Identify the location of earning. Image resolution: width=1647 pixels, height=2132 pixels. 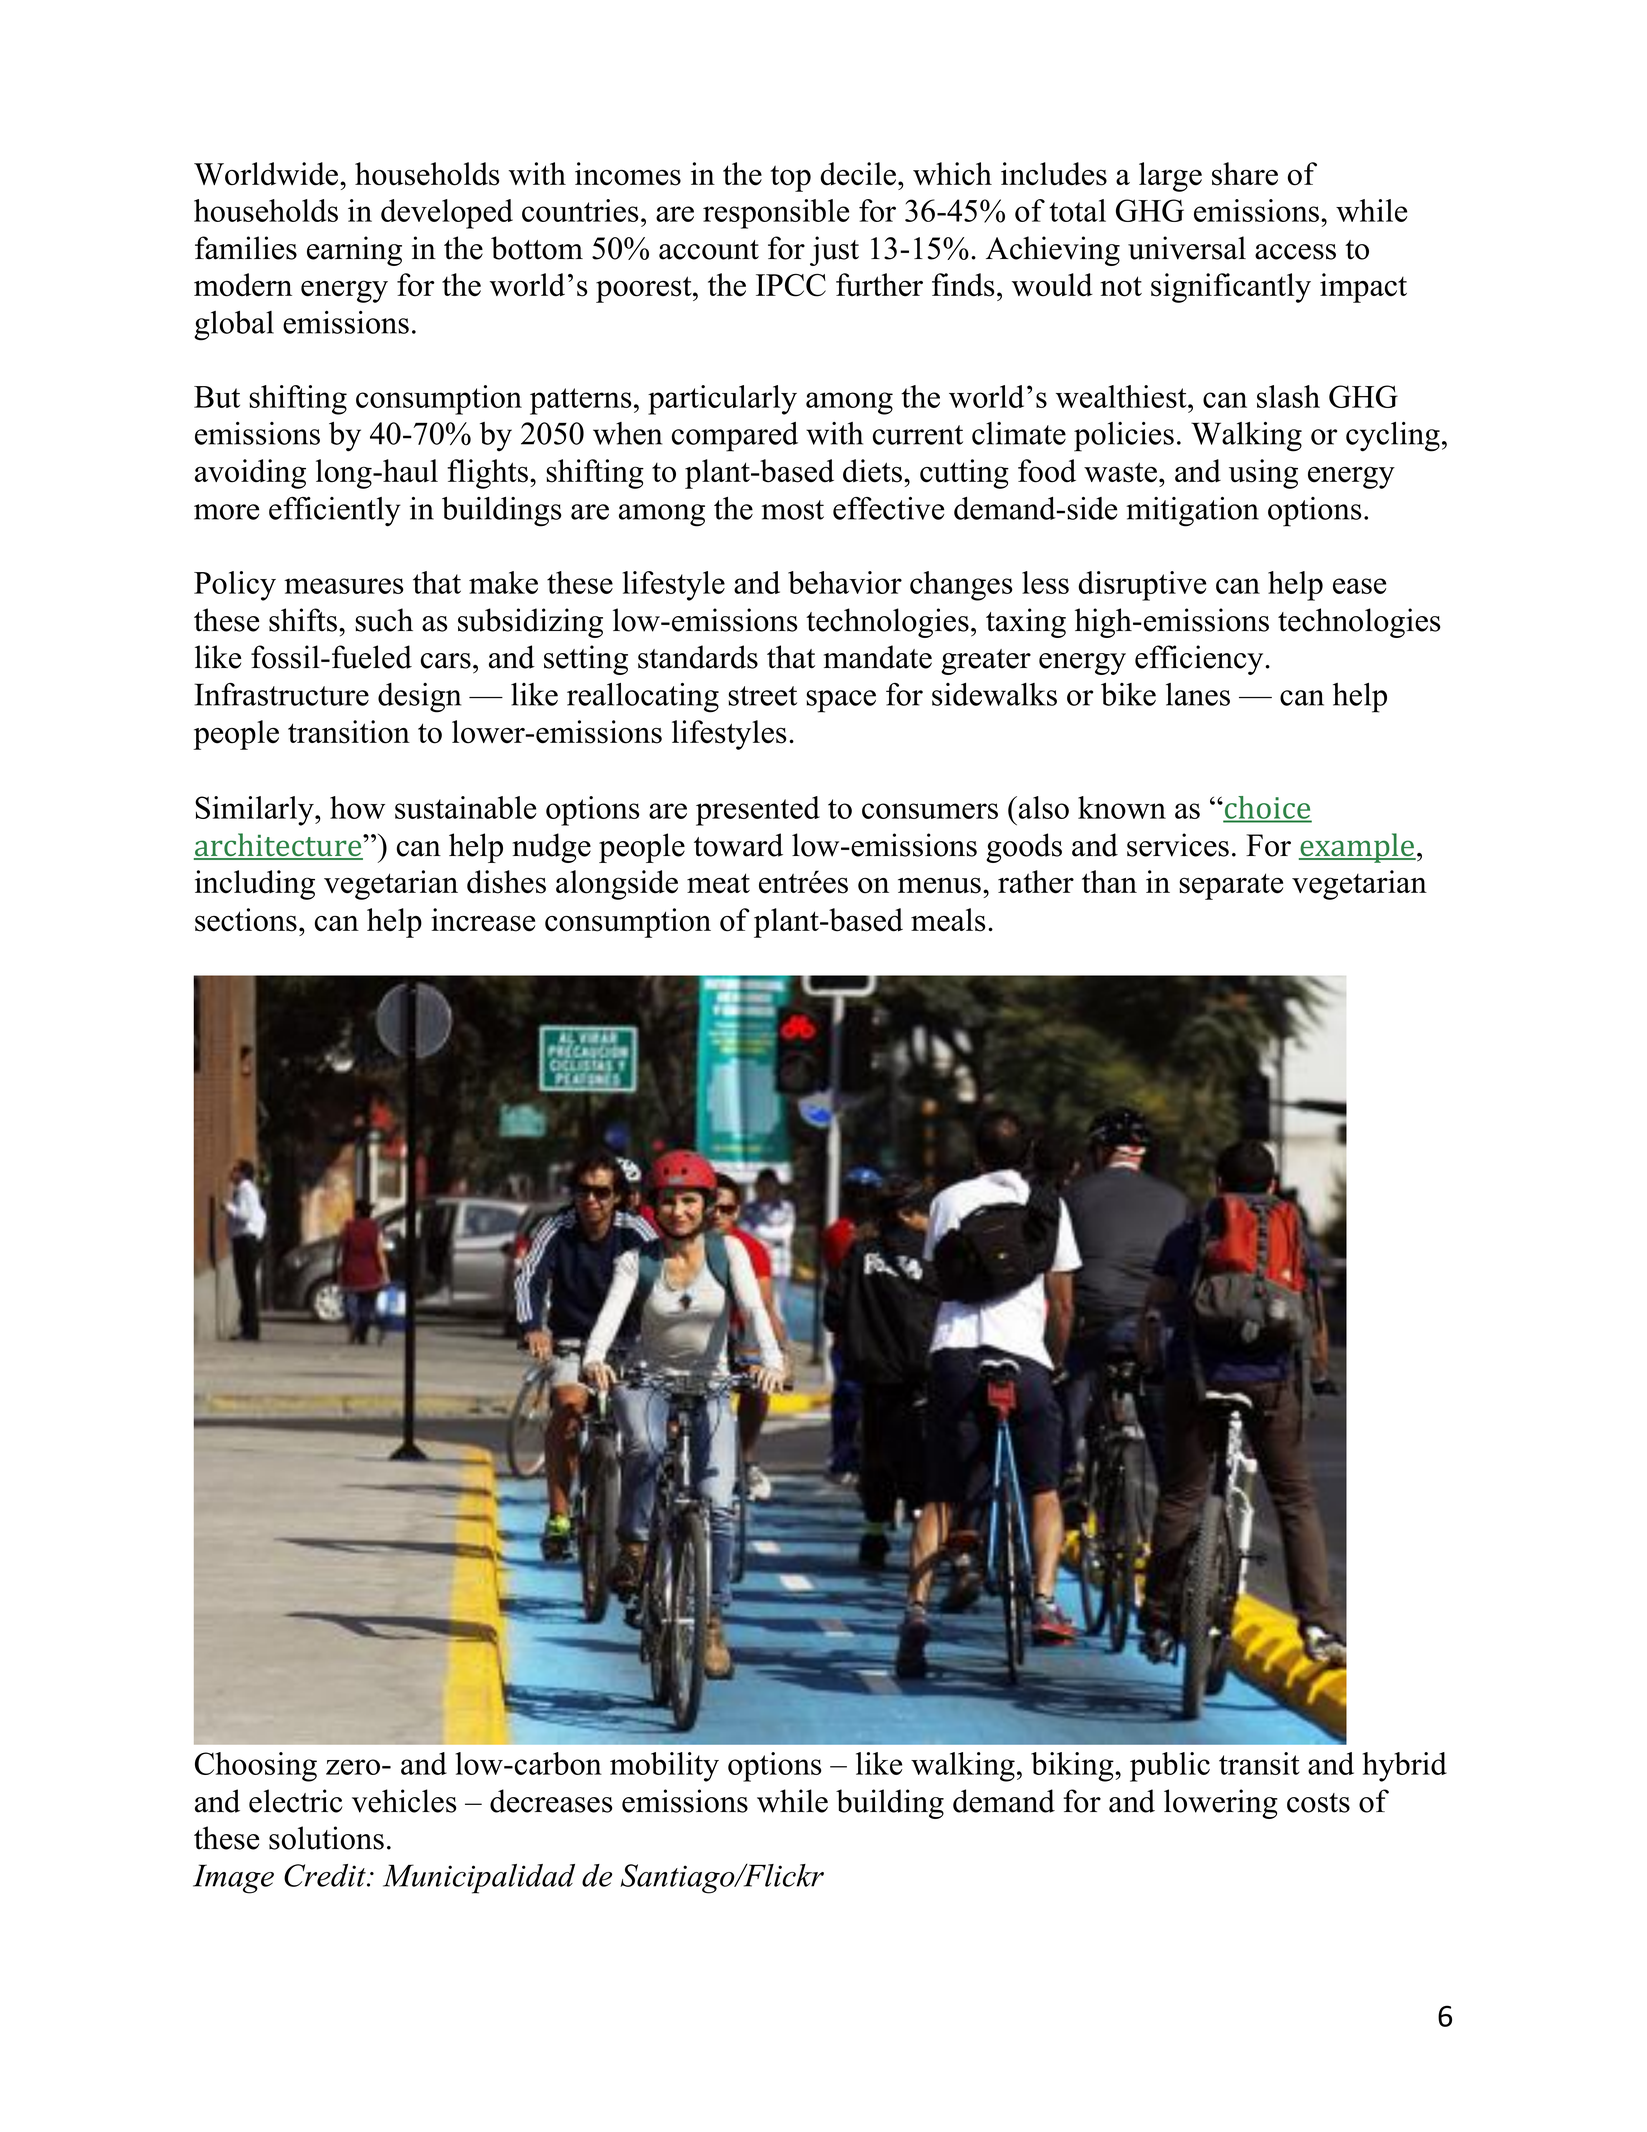
(354, 251).
